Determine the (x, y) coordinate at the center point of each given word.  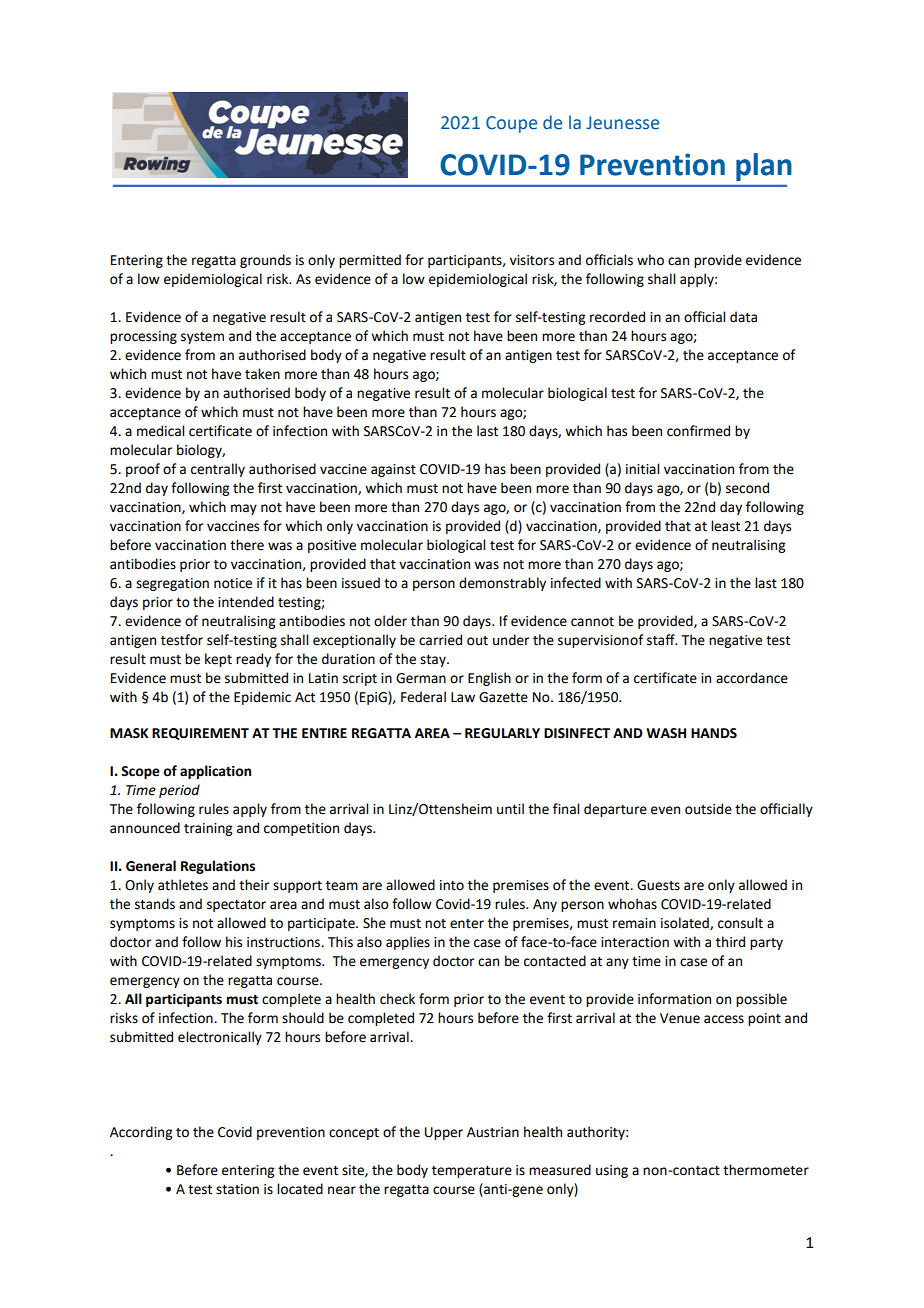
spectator (236, 906)
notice (233, 583)
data (743, 317)
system (202, 338)
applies (408, 943)
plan (764, 167)
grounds (265, 261)
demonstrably (502, 584)
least (725, 526)
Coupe (511, 124)
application (215, 772)
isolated (686, 923)
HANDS (714, 733)
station (237, 1189)
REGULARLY (502, 733)
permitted (370, 261)
